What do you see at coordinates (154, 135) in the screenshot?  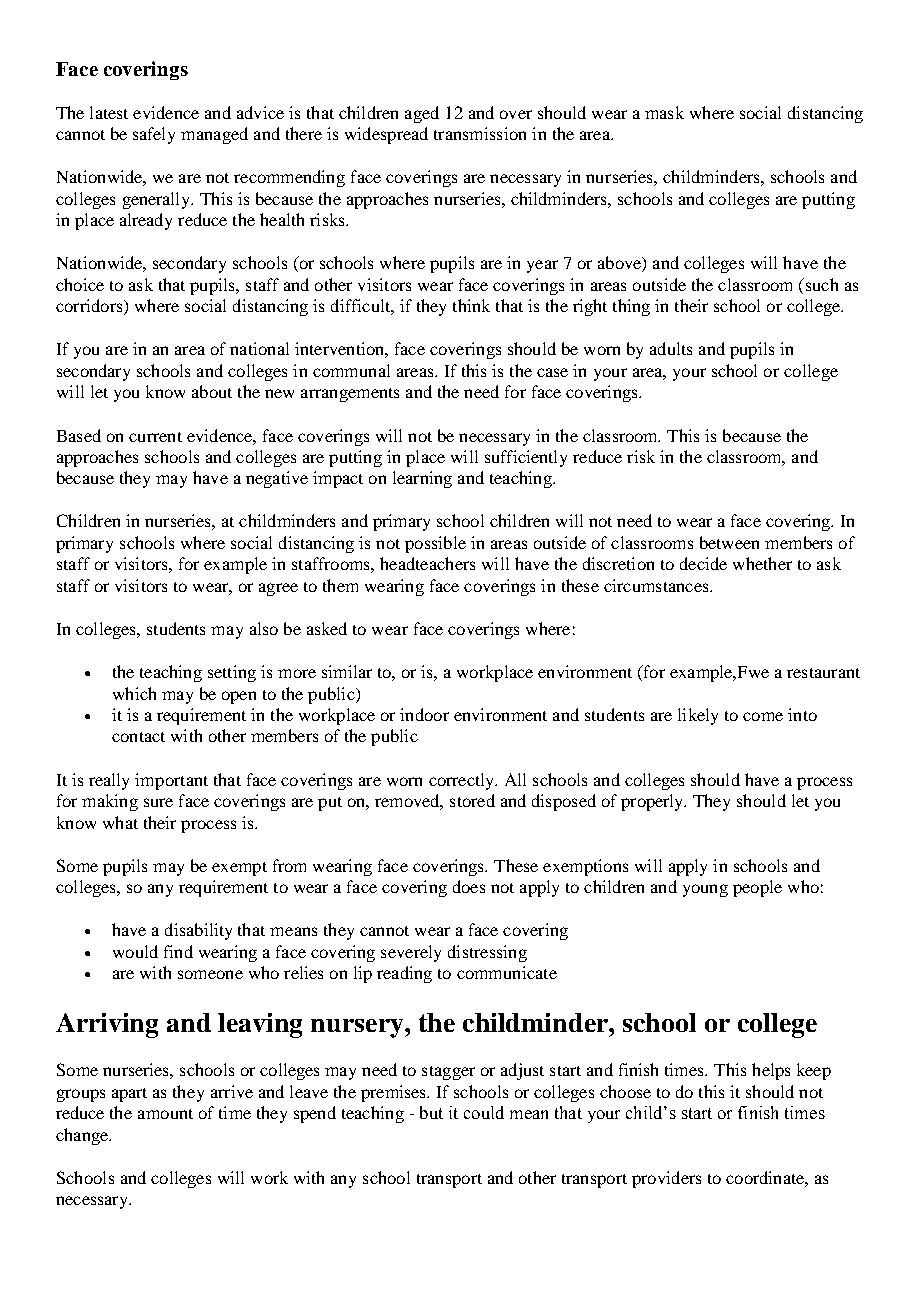 I see `safely` at bounding box center [154, 135].
